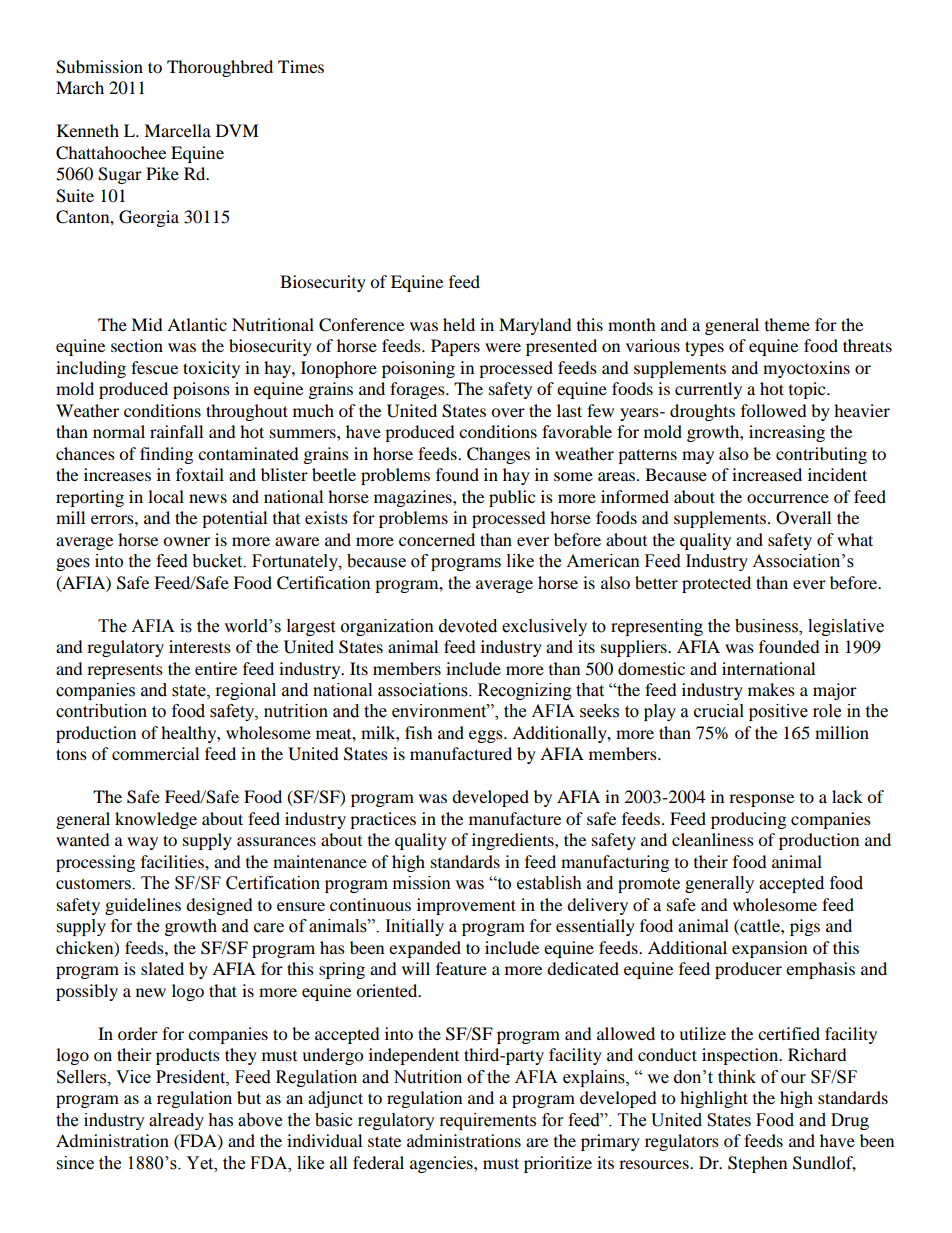 The width and height of the page is (952, 1233). Describe the element at coordinates (177, 130) in the page. I see `Marcella` at that location.
